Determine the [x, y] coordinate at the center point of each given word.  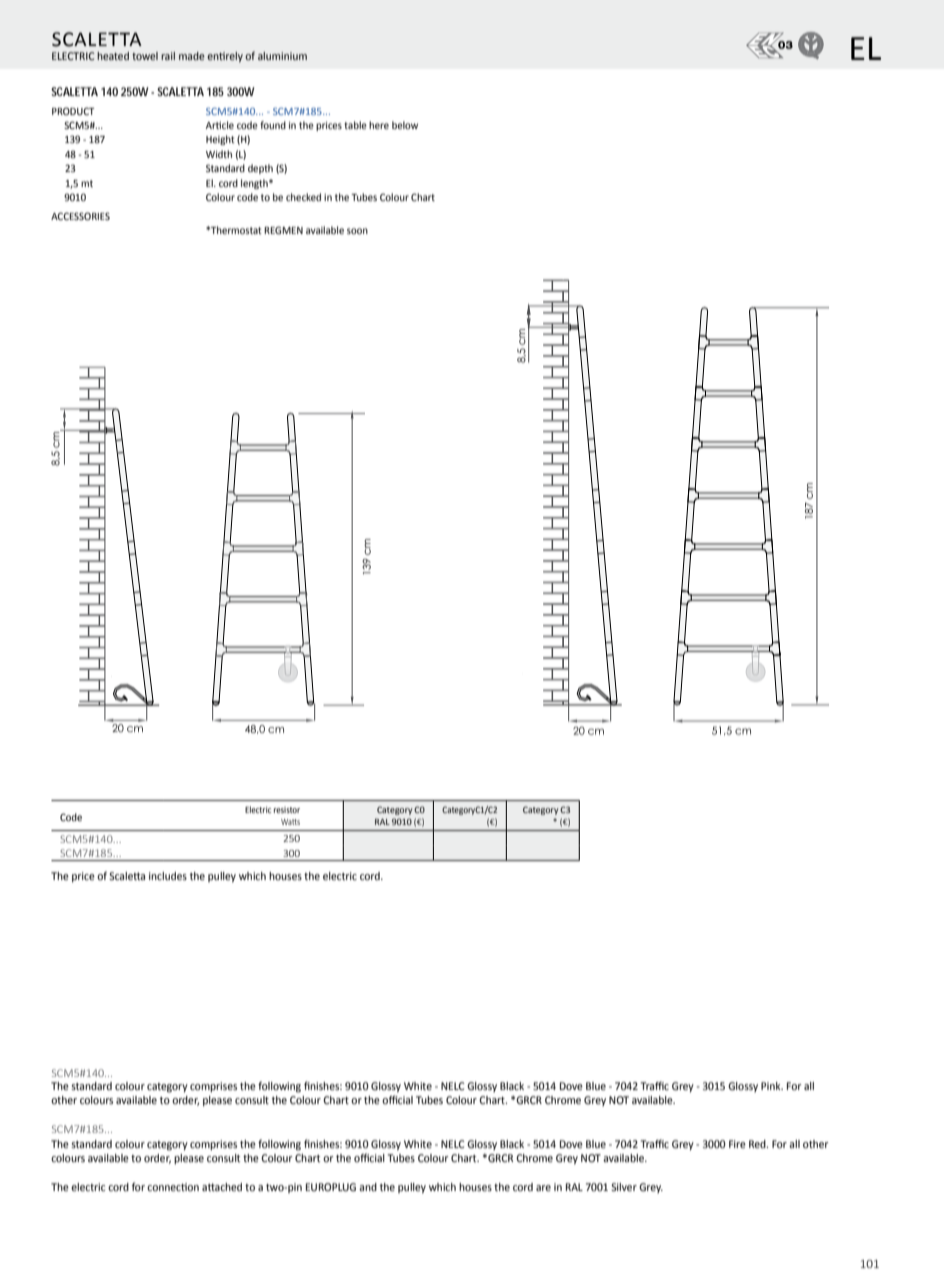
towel [145, 56]
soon [357, 231]
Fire [737, 1144]
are [543, 1188]
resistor [287, 810]
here [379, 125]
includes [168, 876]
